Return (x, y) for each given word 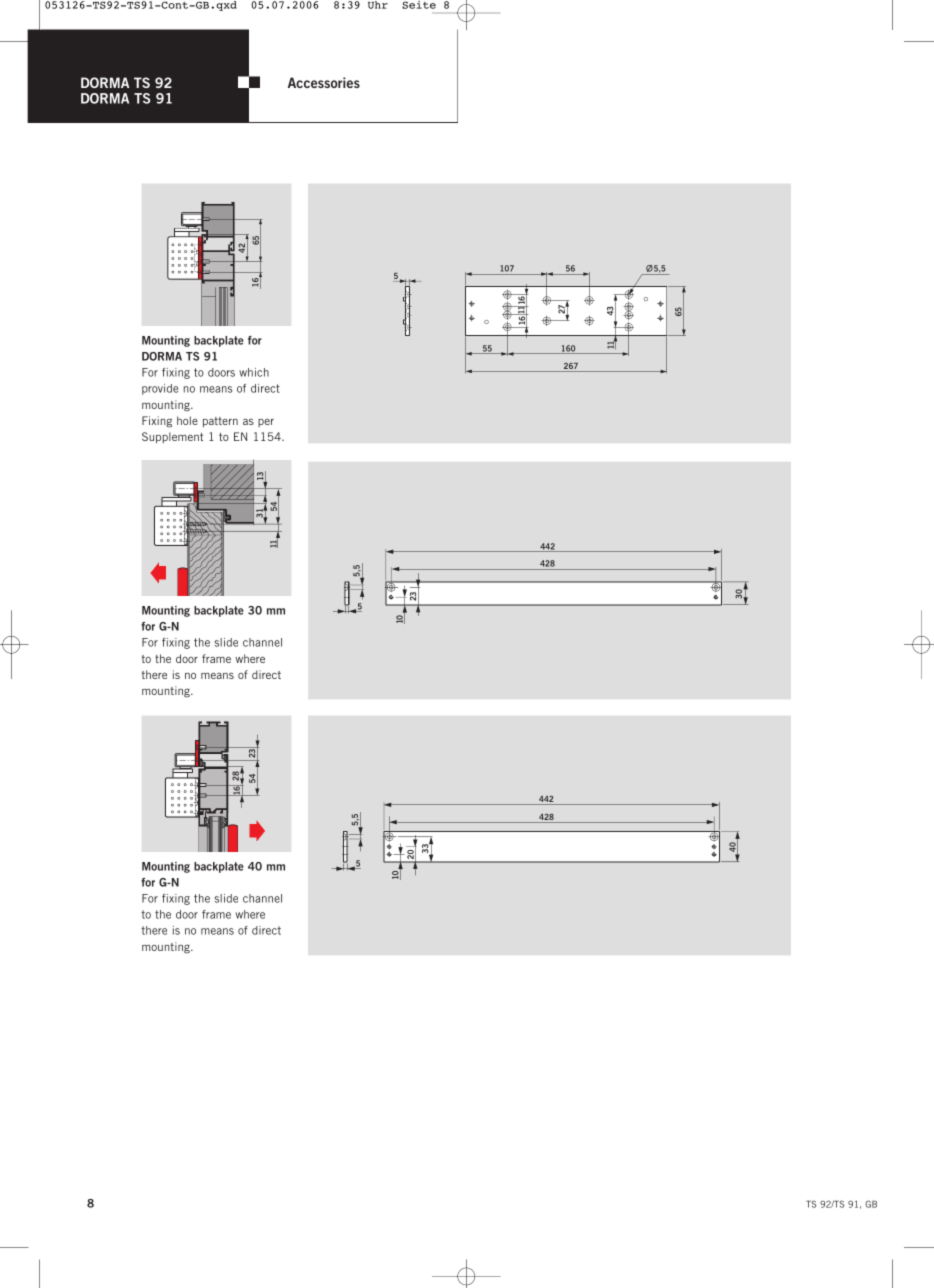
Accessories (324, 82)
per (266, 423)
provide (160, 389)
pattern (220, 422)
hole (187, 420)
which (254, 372)
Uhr (378, 5)
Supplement (172, 438)
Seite (419, 5)
